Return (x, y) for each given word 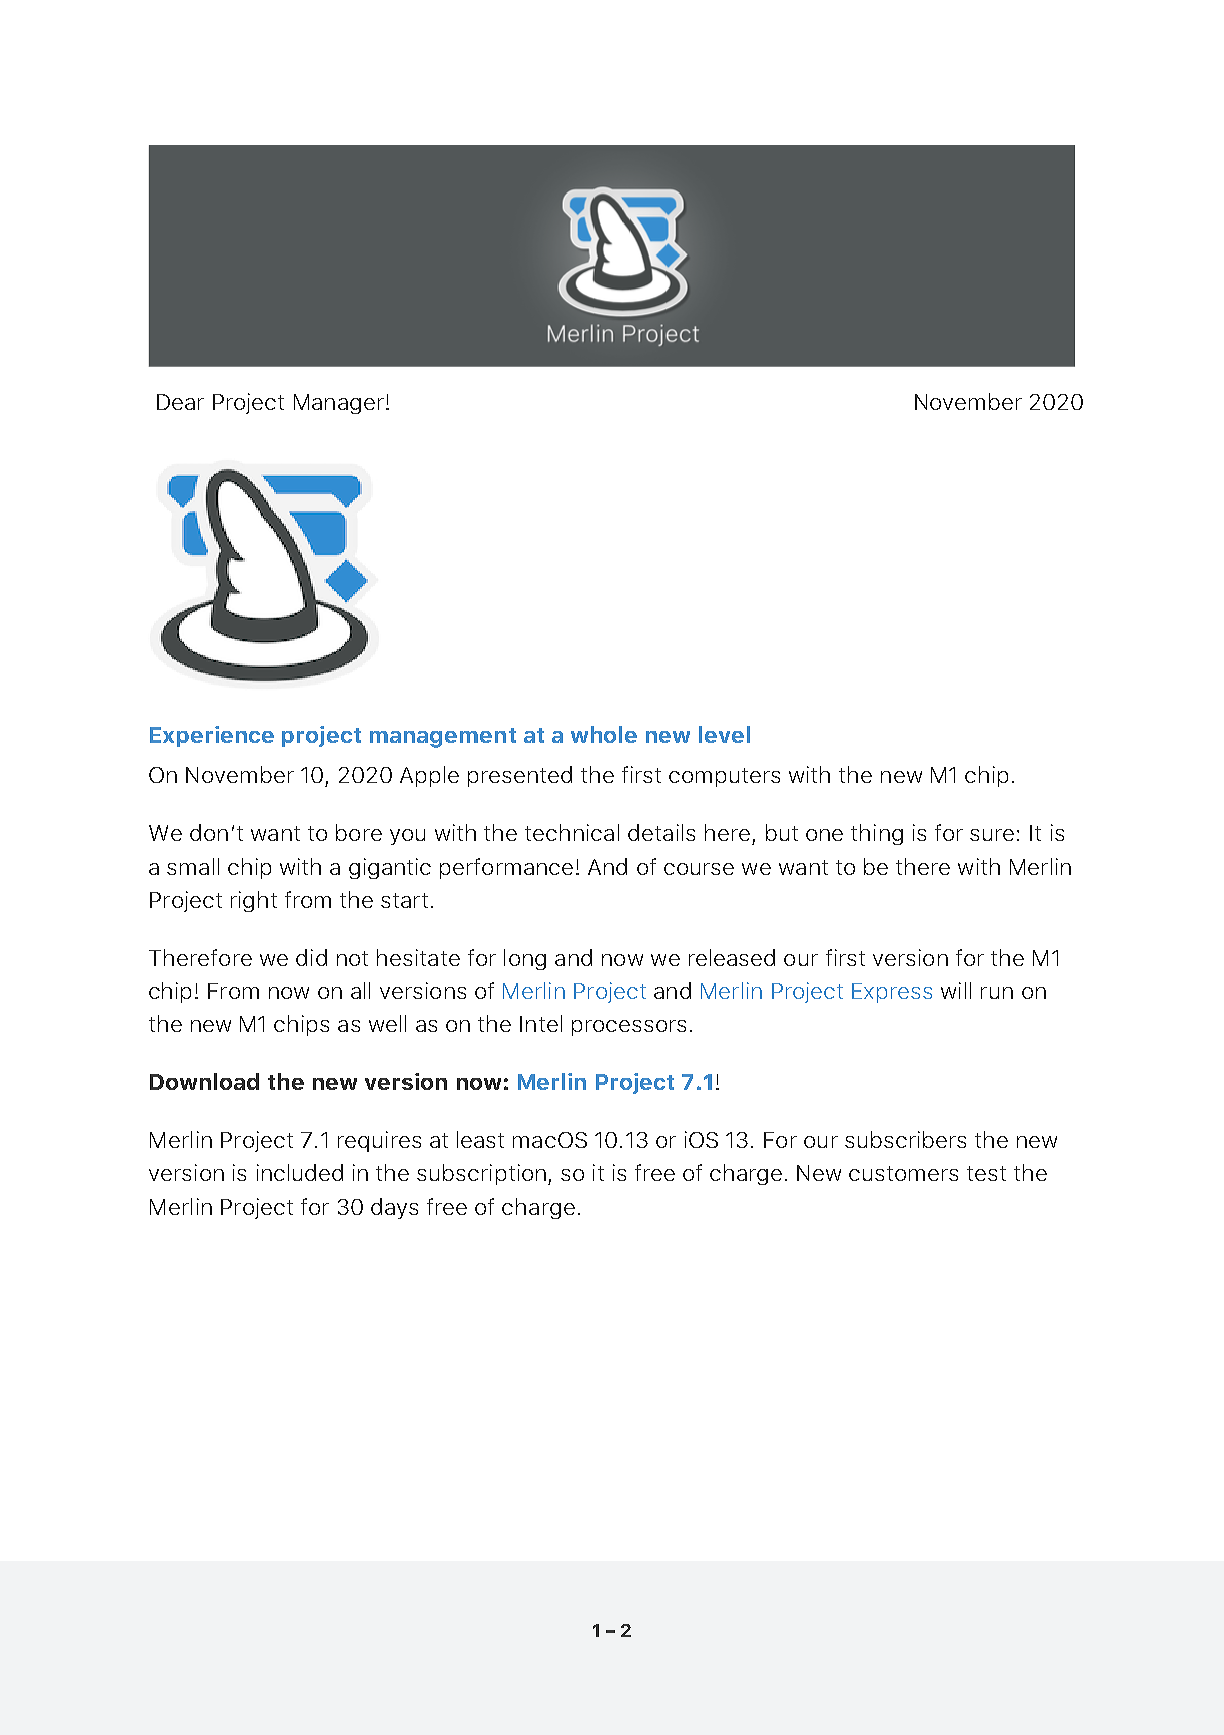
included (300, 1172)
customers (903, 1173)
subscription (481, 1174)
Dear (180, 402)
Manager (339, 404)
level (724, 734)
